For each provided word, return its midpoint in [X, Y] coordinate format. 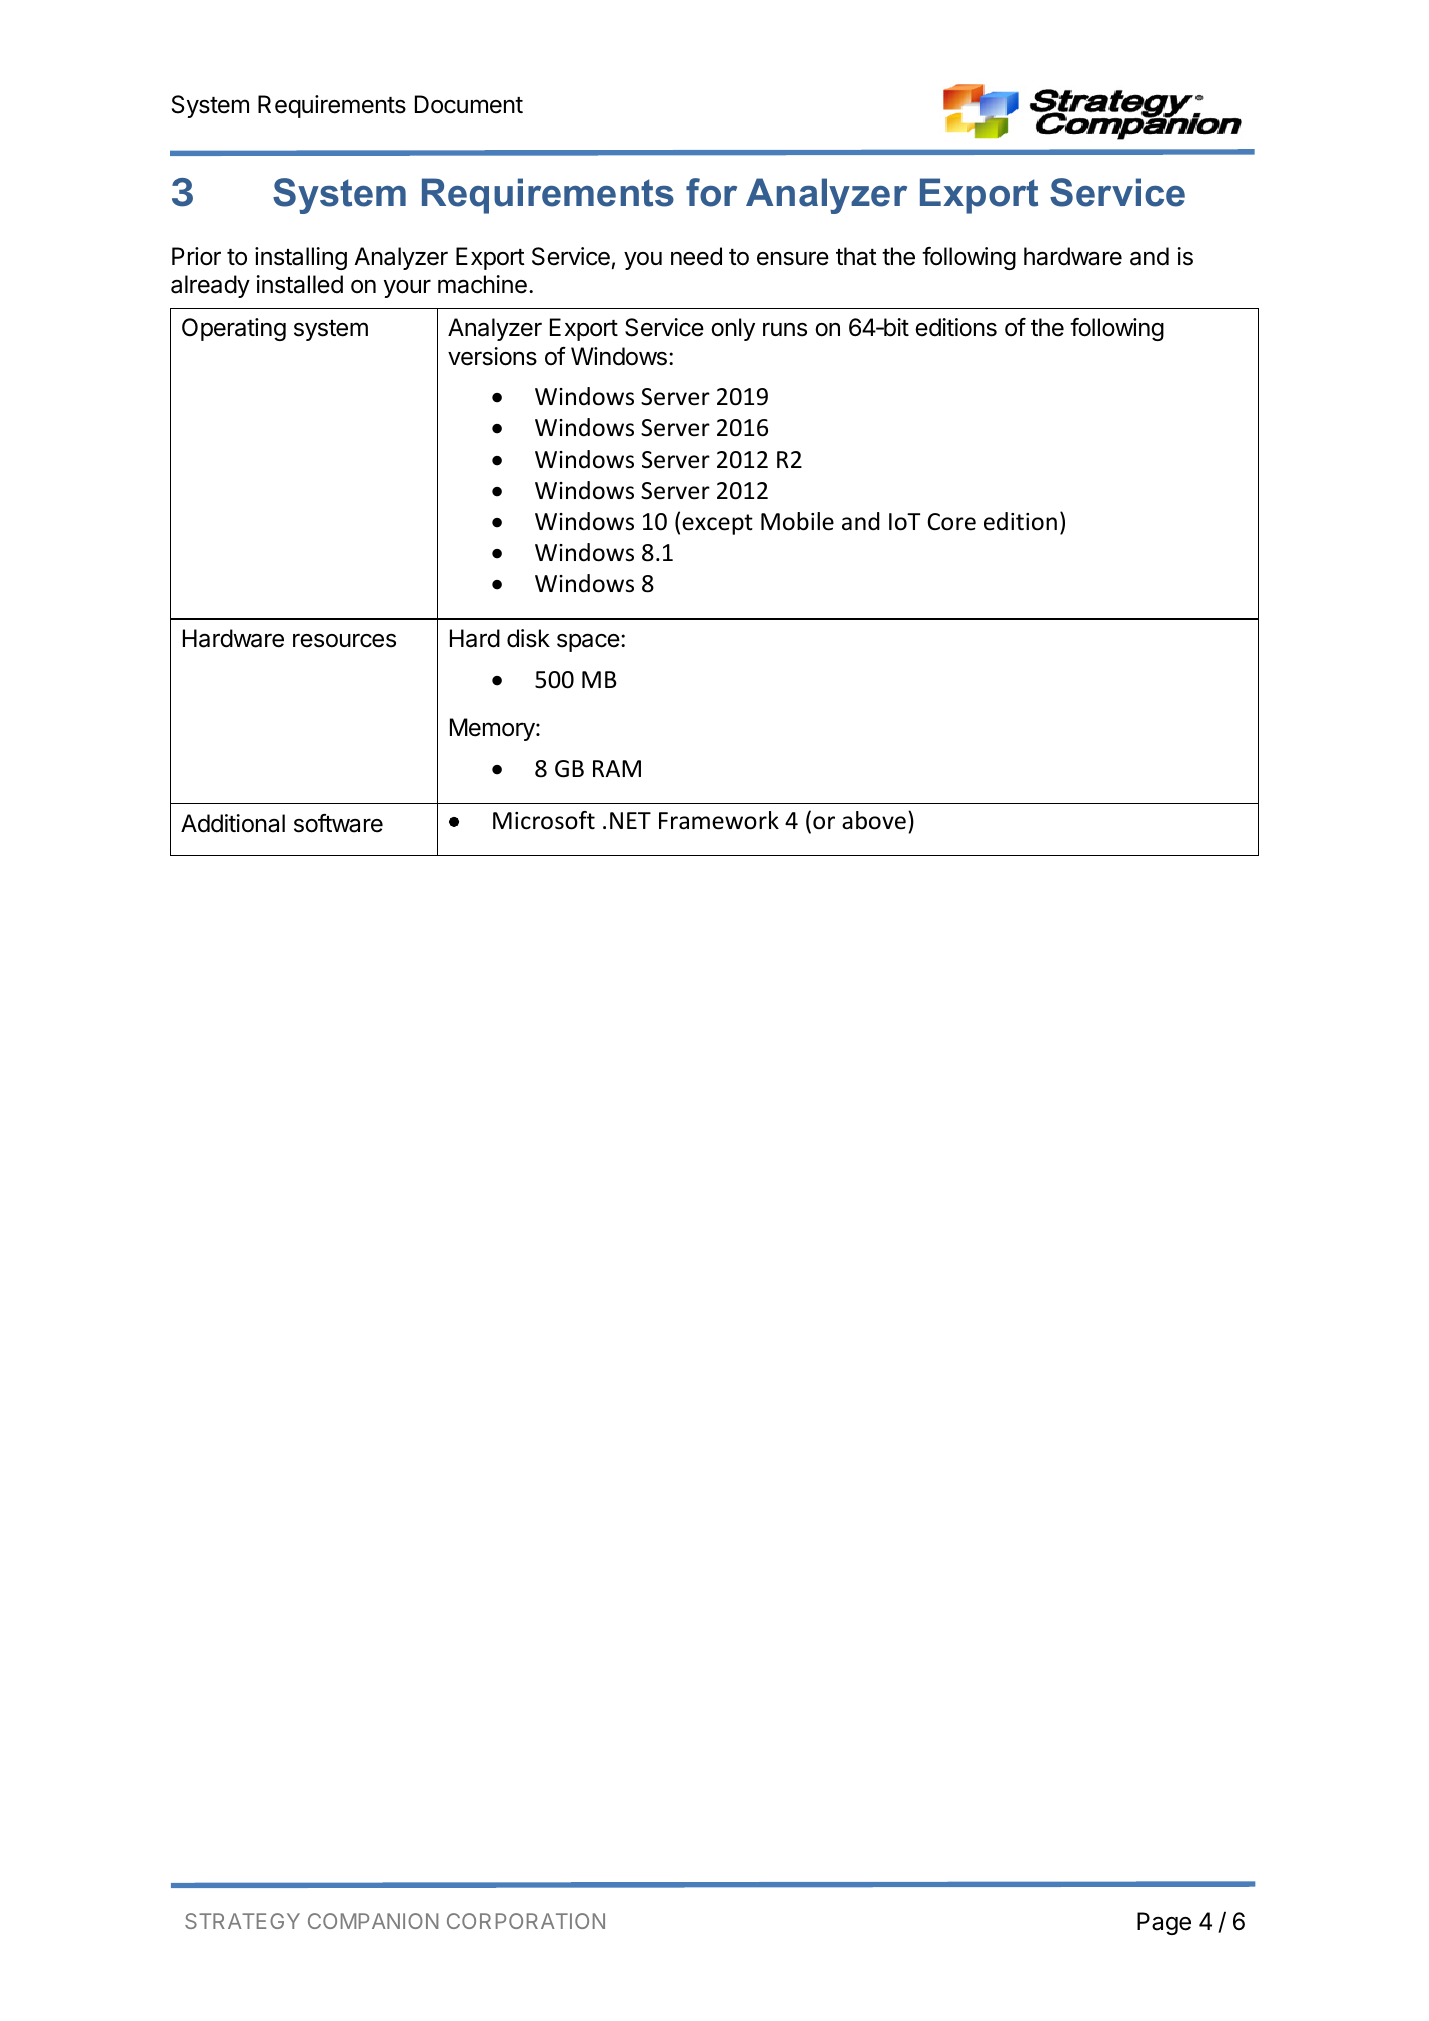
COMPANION [373, 1921]
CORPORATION [526, 1921]
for [711, 192]
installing [301, 258]
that [856, 256]
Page [1164, 1923]
